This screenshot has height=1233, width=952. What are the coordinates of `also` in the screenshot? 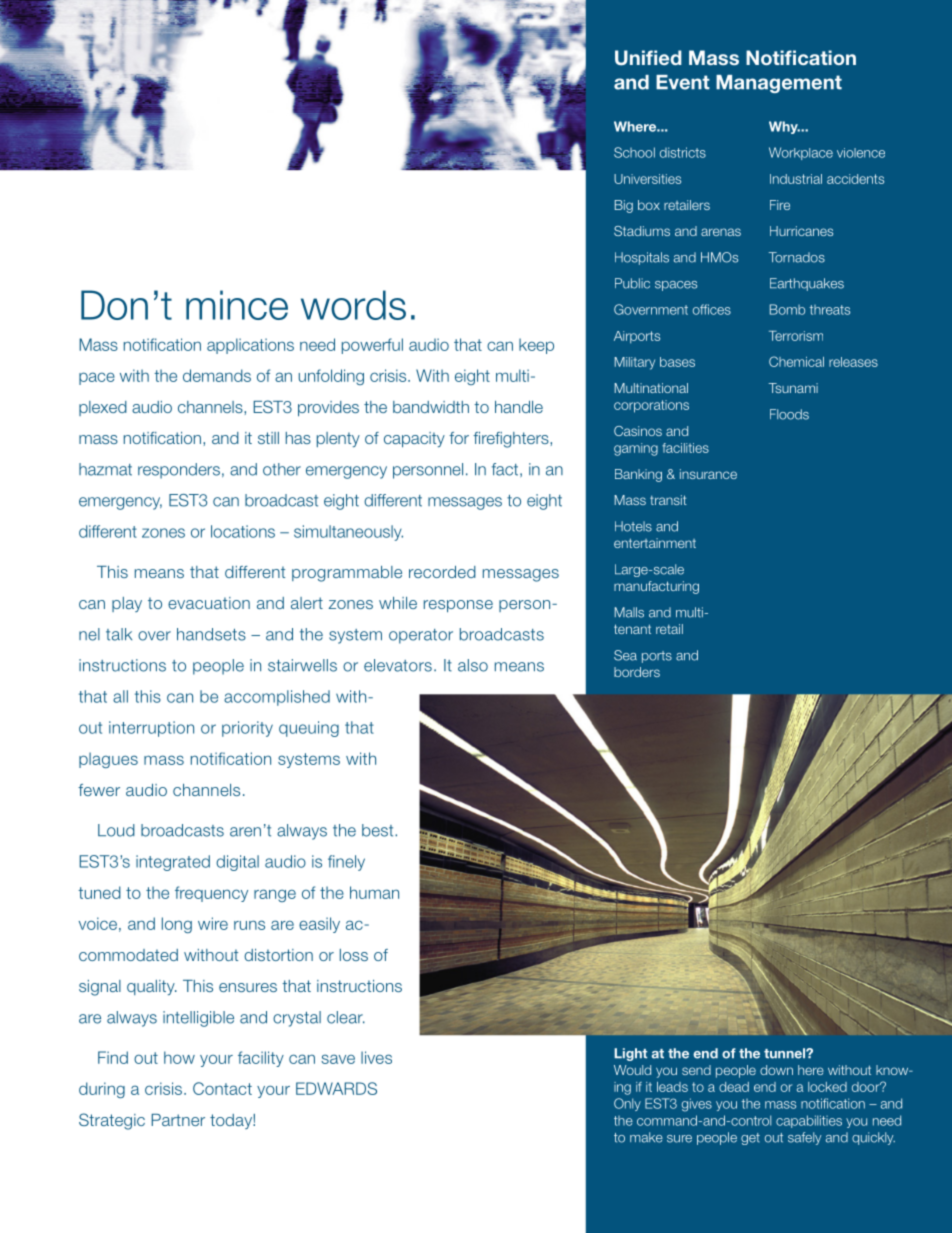 It's located at (473, 665).
